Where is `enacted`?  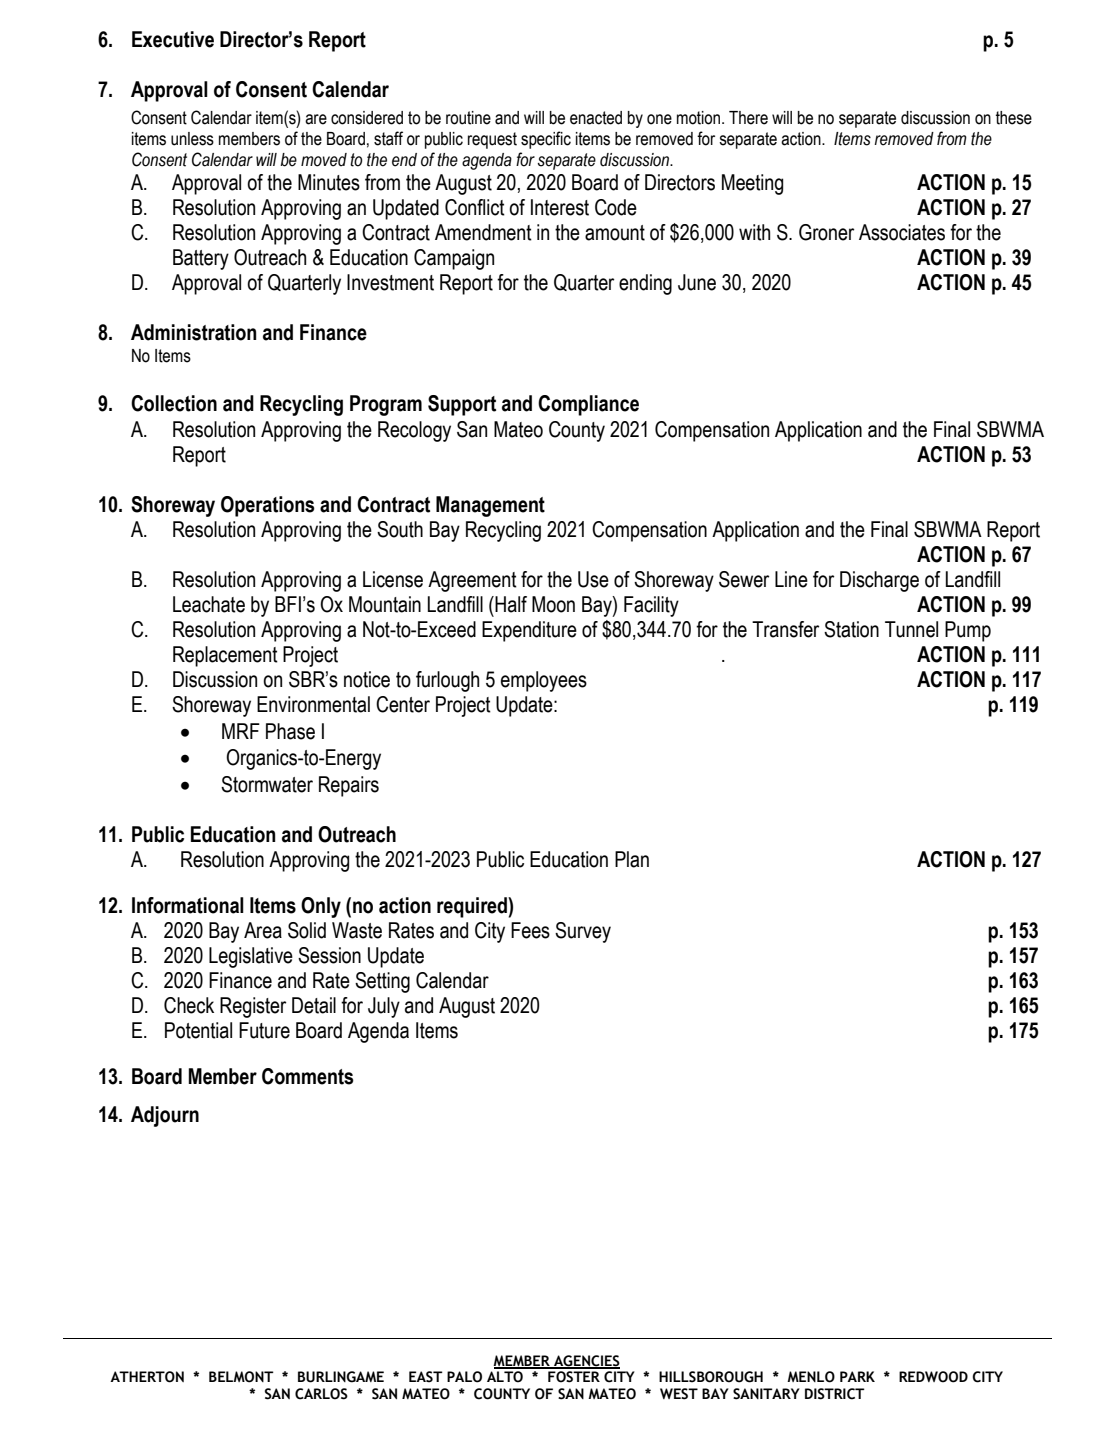 enacted is located at coordinates (596, 118).
